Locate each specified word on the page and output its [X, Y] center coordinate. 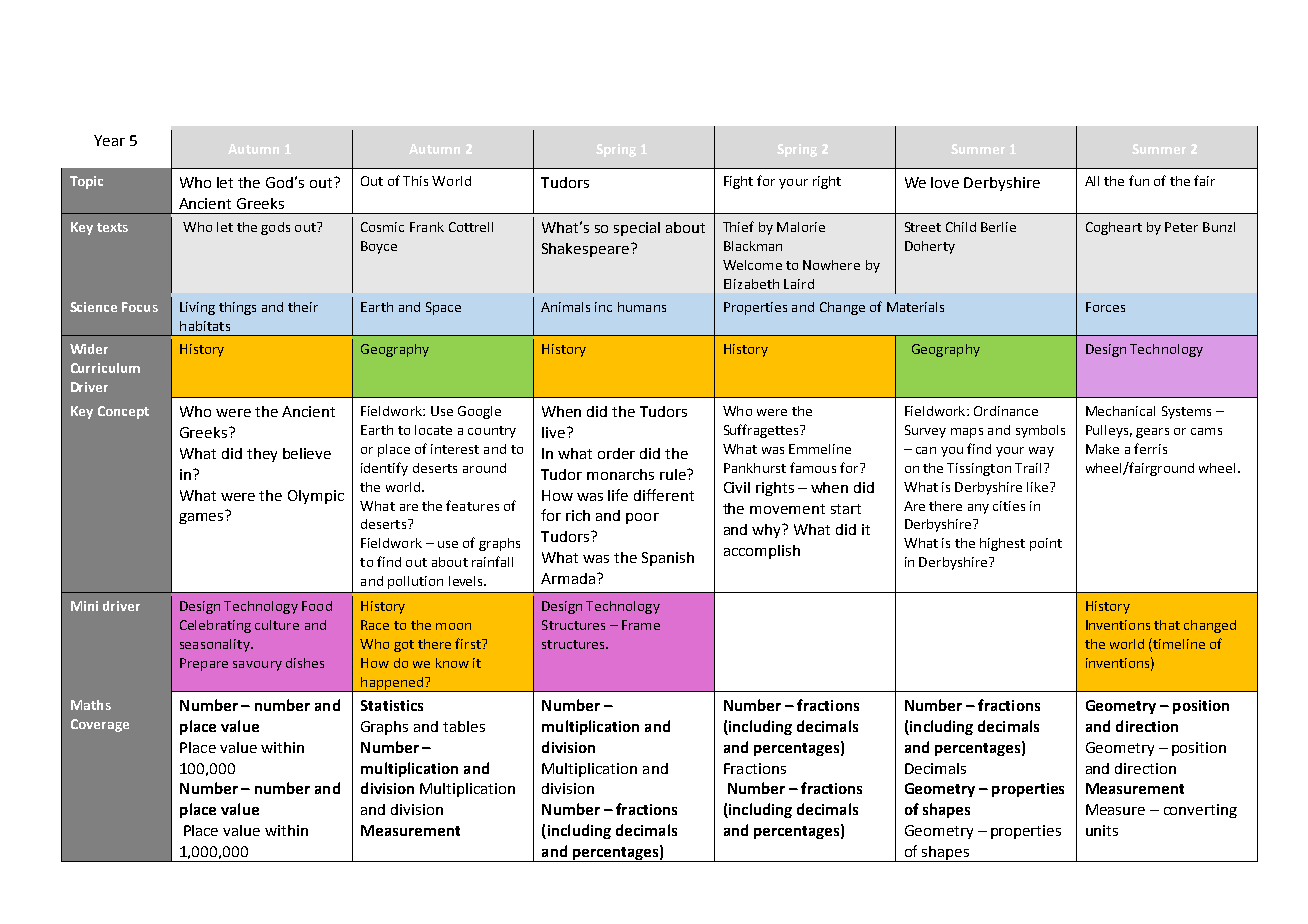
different [664, 495]
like [1039, 487]
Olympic [316, 497]
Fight [738, 182]
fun [1139, 180]
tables [464, 726]
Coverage [100, 725]
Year [109, 140]
